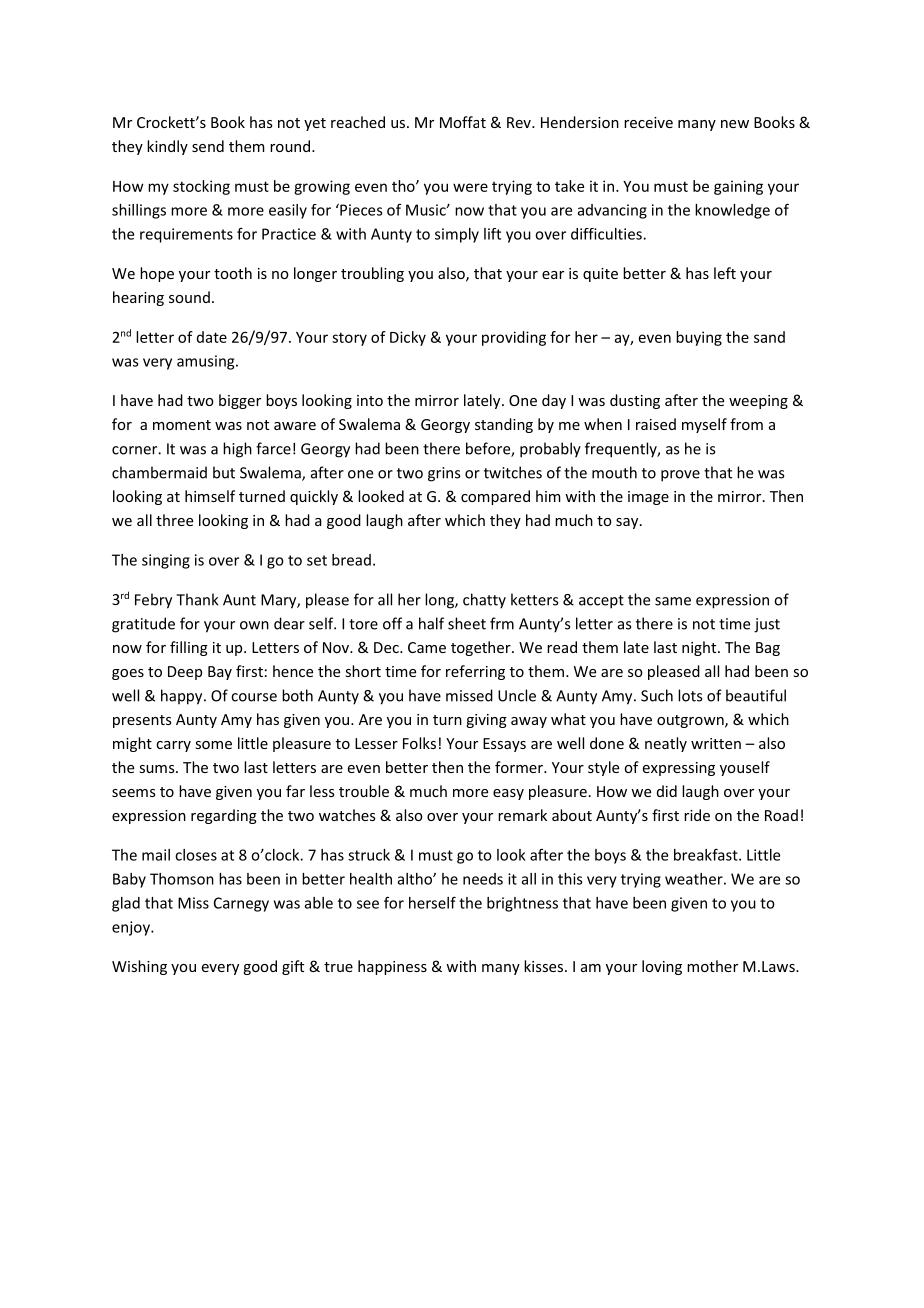  I want to click on but, so click(224, 472).
